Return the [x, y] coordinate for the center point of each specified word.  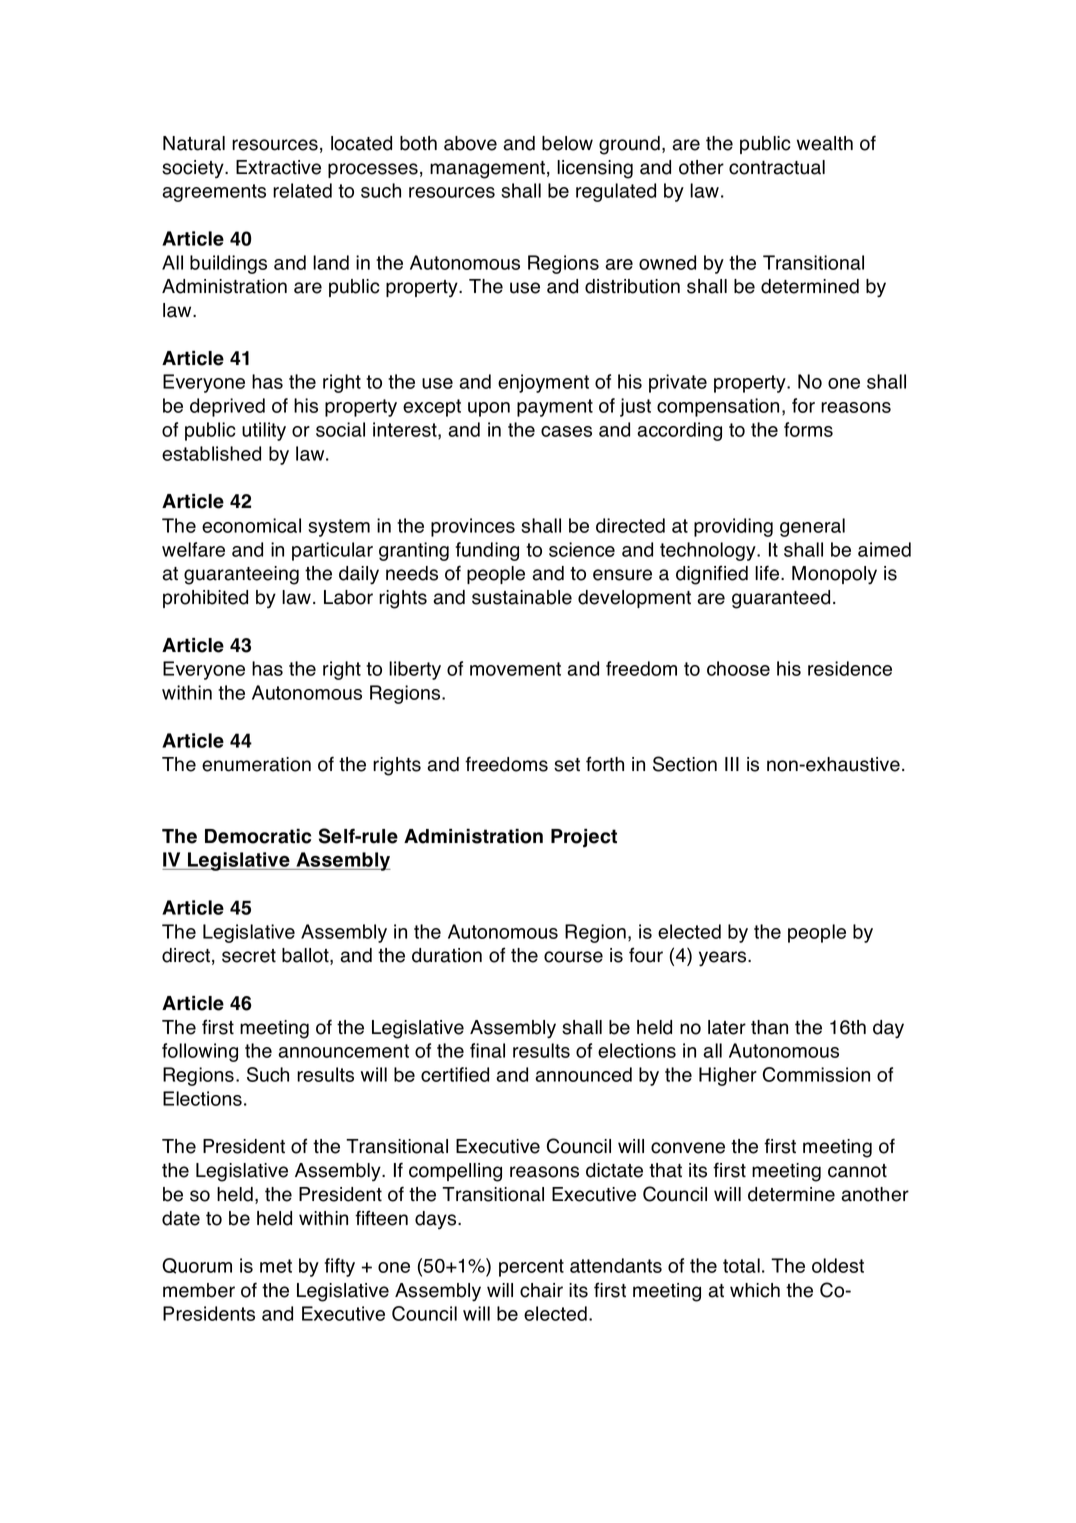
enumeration [256, 764]
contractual [777, 167]
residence [850, 668]
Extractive [278, 167]
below [567, 143]
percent [531, 1268]
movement [515, 669]
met [276, 1266]
